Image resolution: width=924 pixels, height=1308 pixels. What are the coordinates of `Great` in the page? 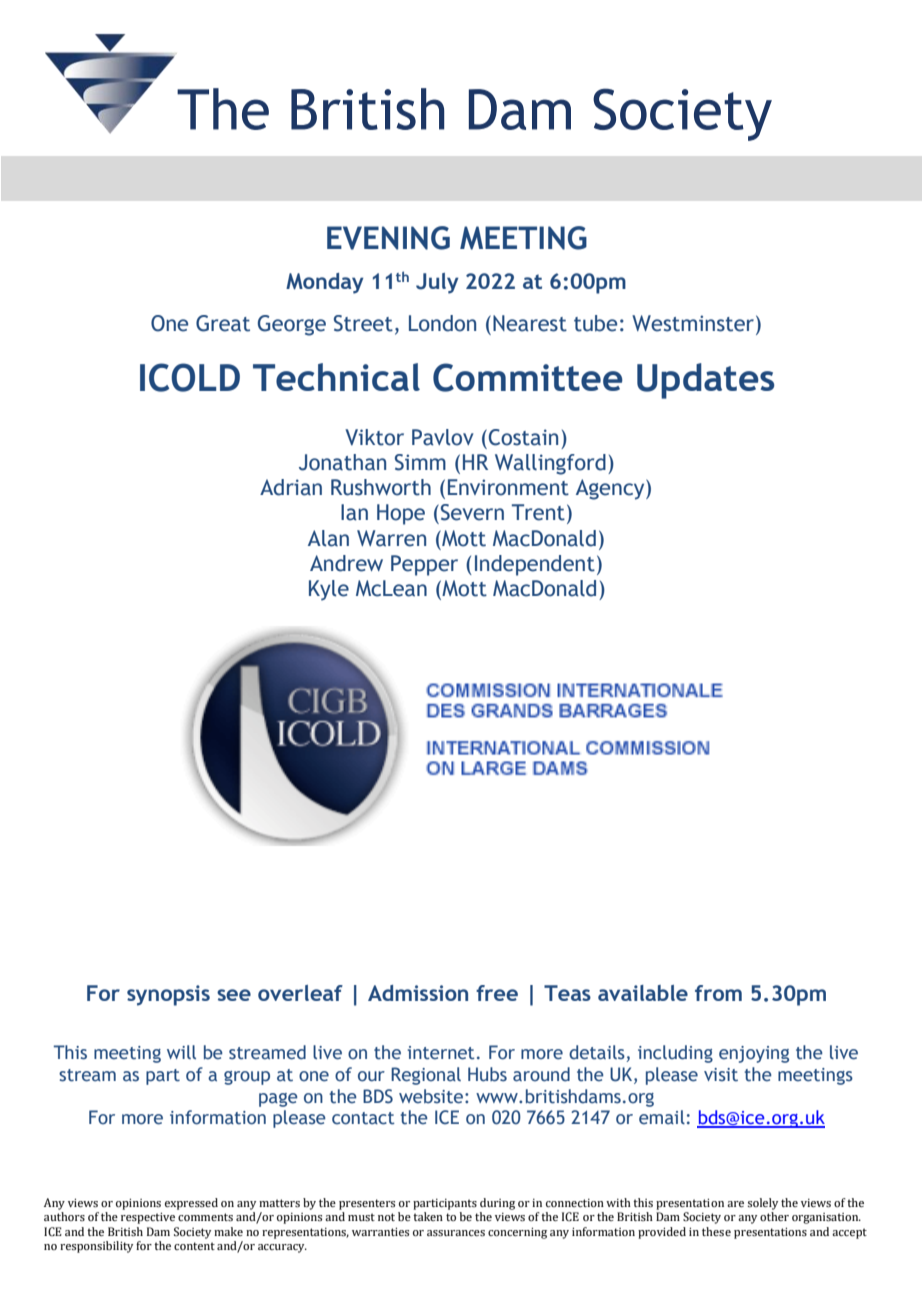 It's located at (223, 323).
